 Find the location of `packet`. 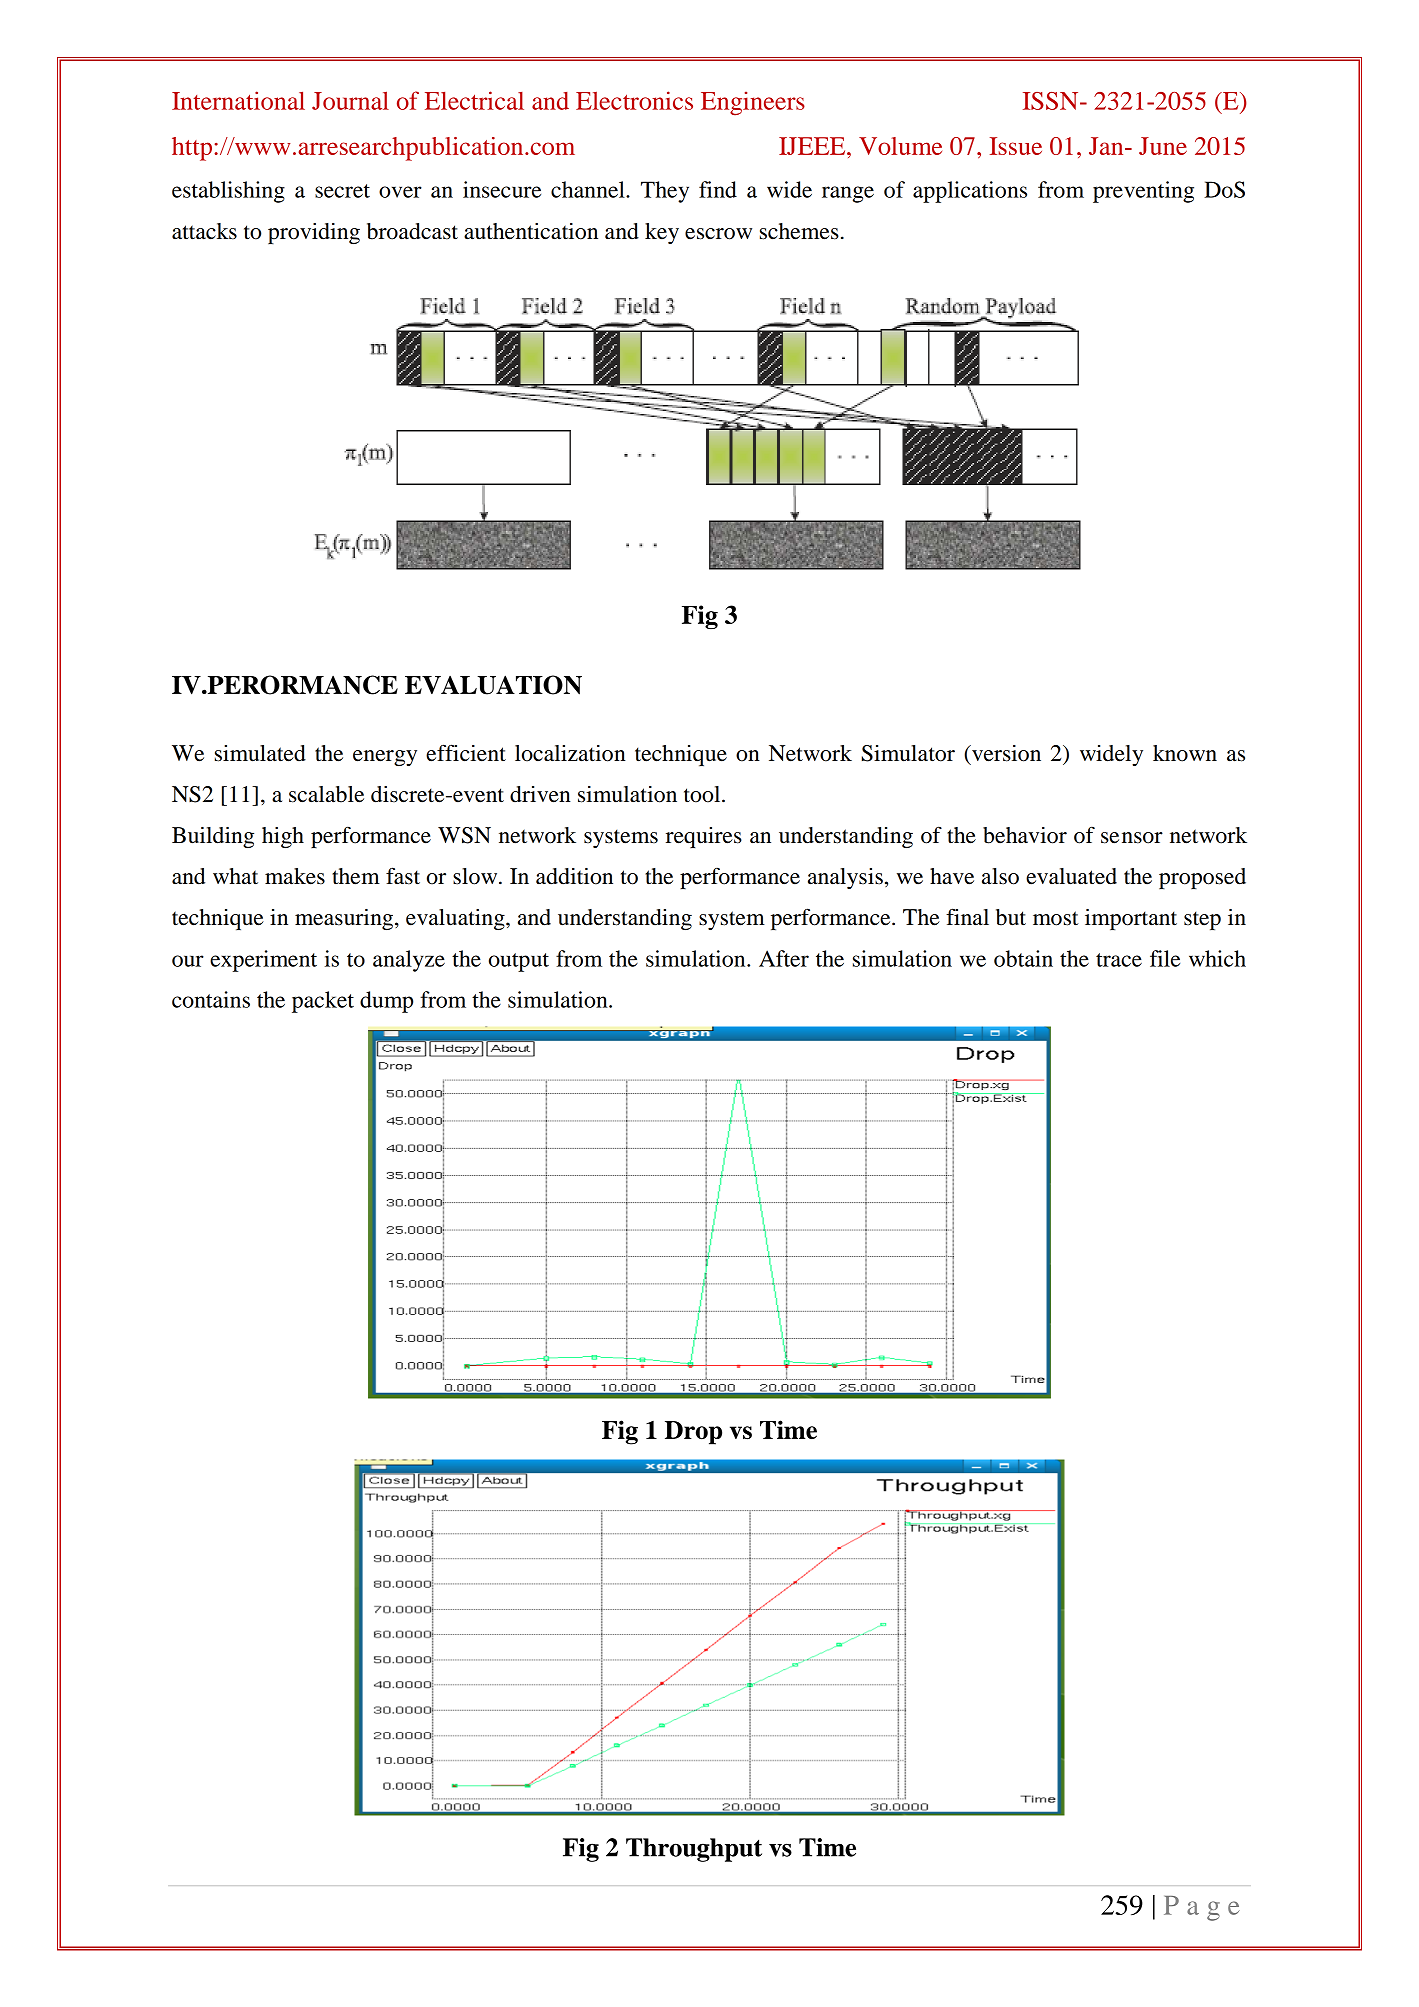

packet is located at coordinates (323, 1002).
